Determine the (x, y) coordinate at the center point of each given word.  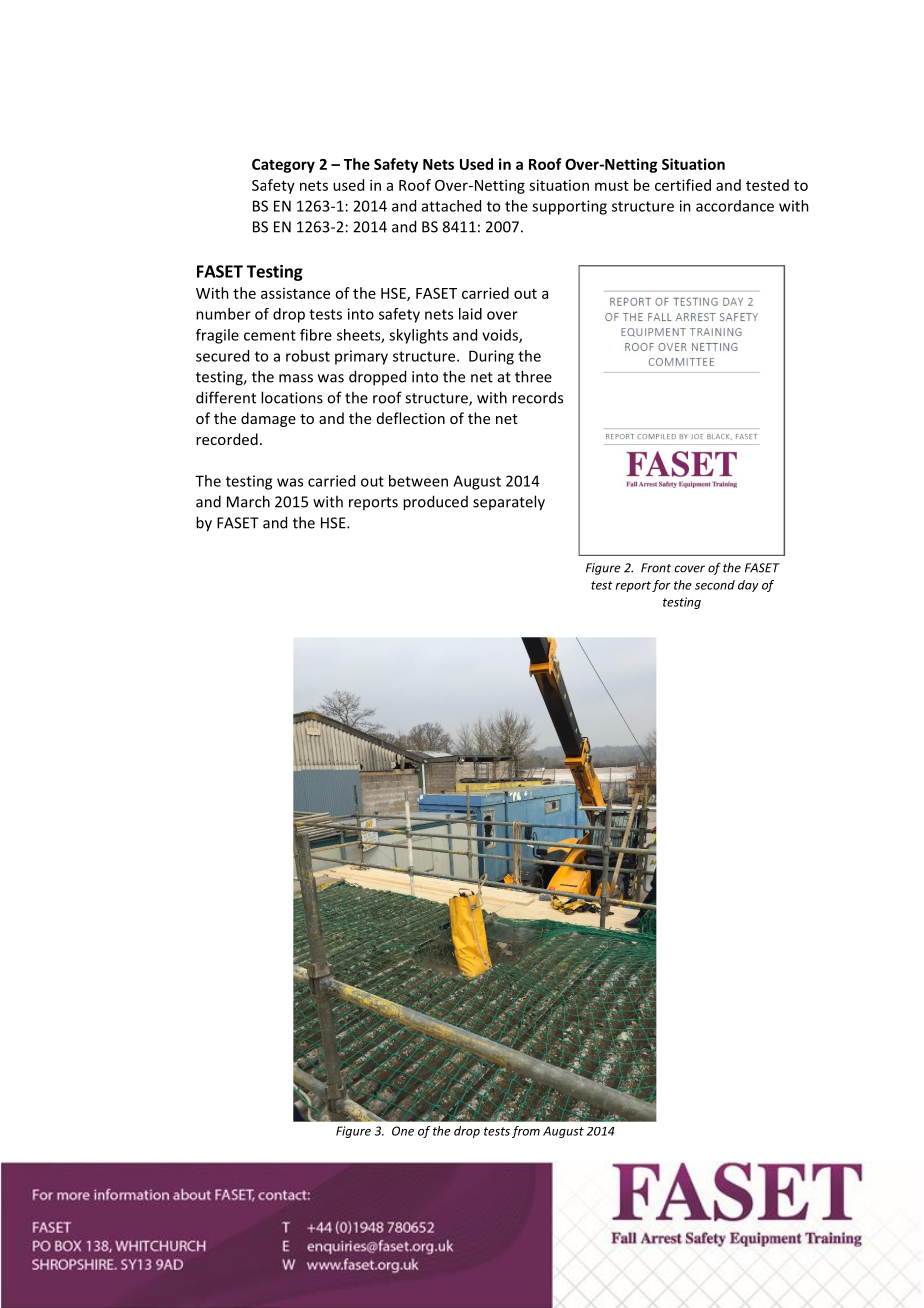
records (537, 397)
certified (683, 185)
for (661, 586)
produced (435, 503)
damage (268, 419)
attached (451, 206)
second (715, 585)
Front (656, 568)
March (248, 501)
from (526, 1132)
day (748, 586)
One (403, 1131)
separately (509, 503)
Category (283, 166)
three (533, 376)
